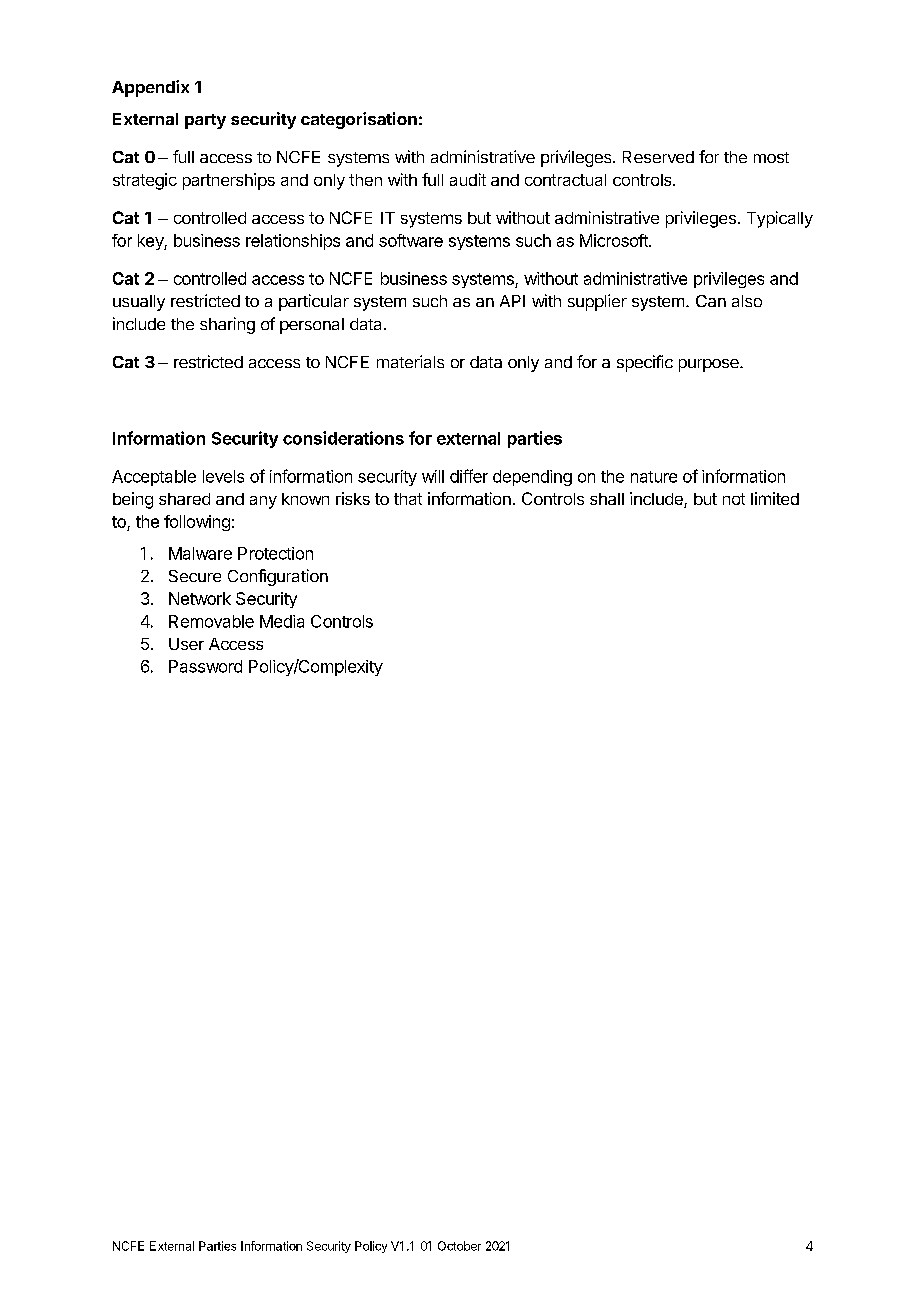 This document has height=1308, width=924. What do you see at coordinates (459, 1246) in the document?
I see `October` at bounding box center [459, 1246].
